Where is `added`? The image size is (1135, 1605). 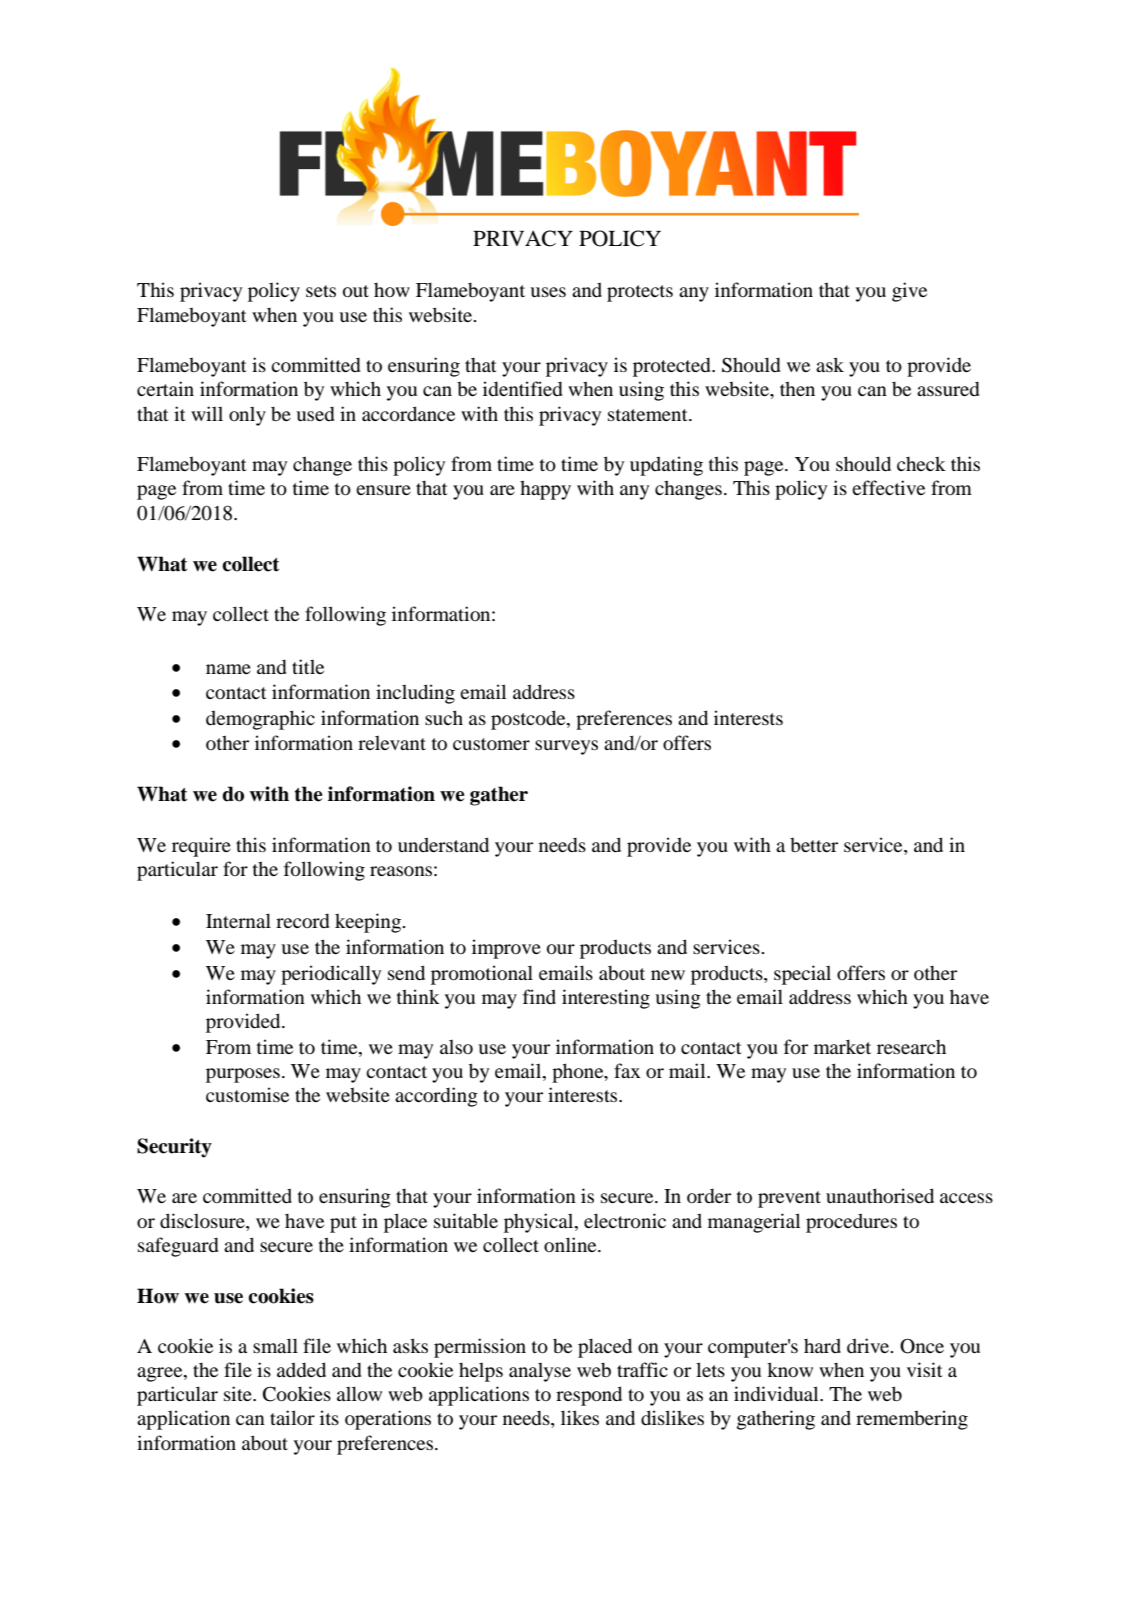 added is located at coordinates (301, 1369).
